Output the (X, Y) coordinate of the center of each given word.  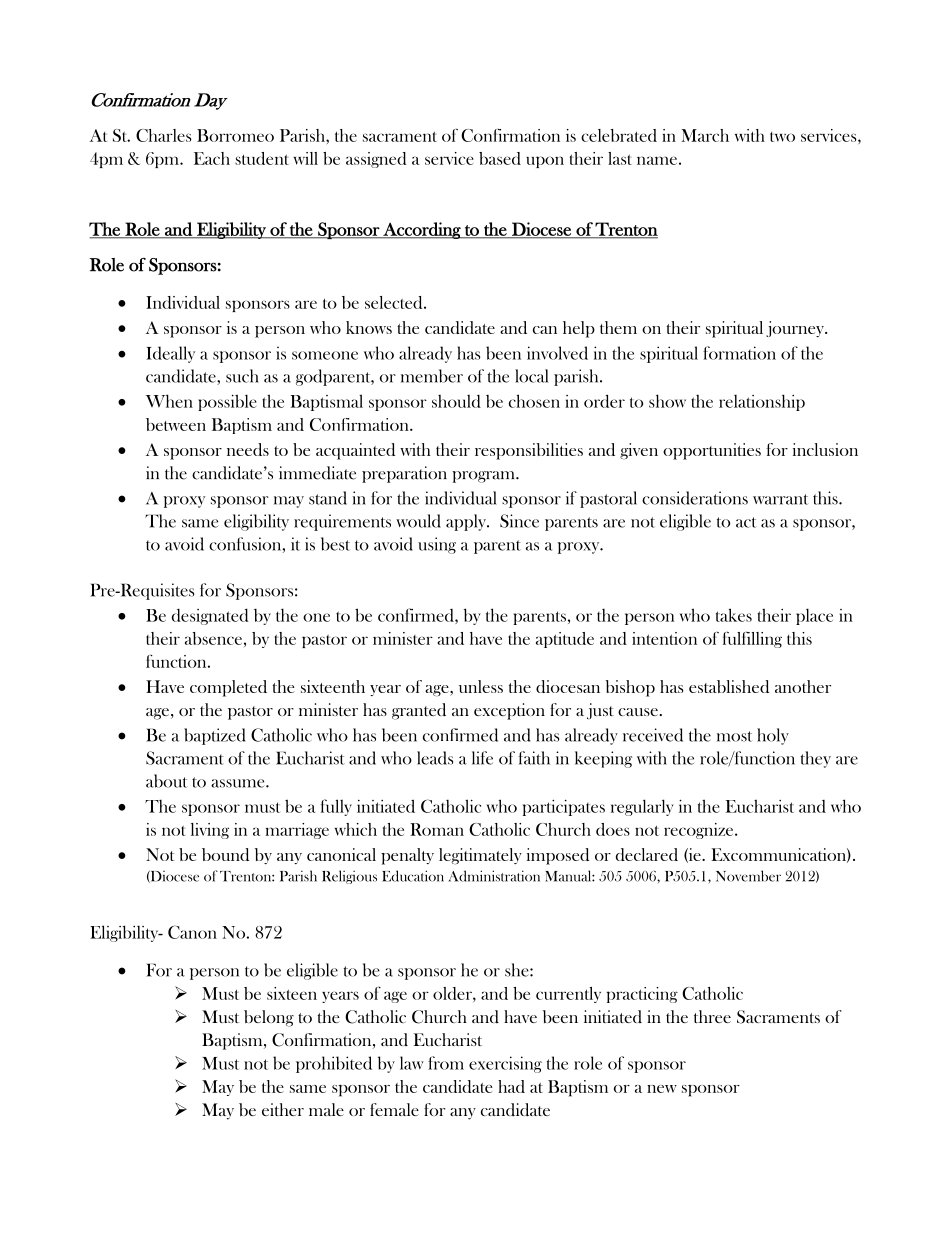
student (262, 158)
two (782, 137)
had (511, 1086)
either (283, 1109)
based (500, 158)
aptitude (565, 640)
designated (210, 616)
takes (734, 615)
